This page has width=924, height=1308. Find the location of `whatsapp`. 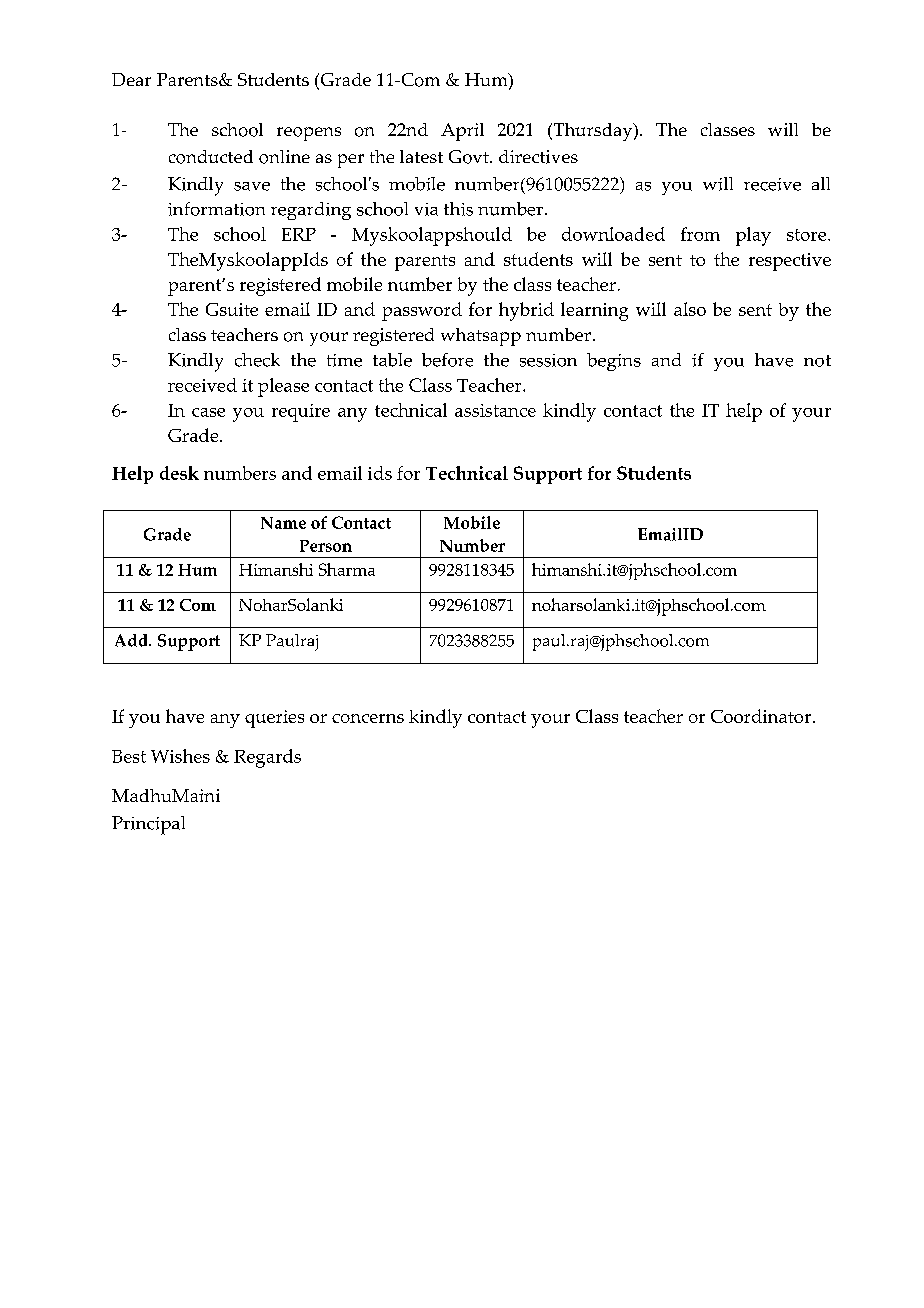

whatsapp is located at coordinates (481, 337).
